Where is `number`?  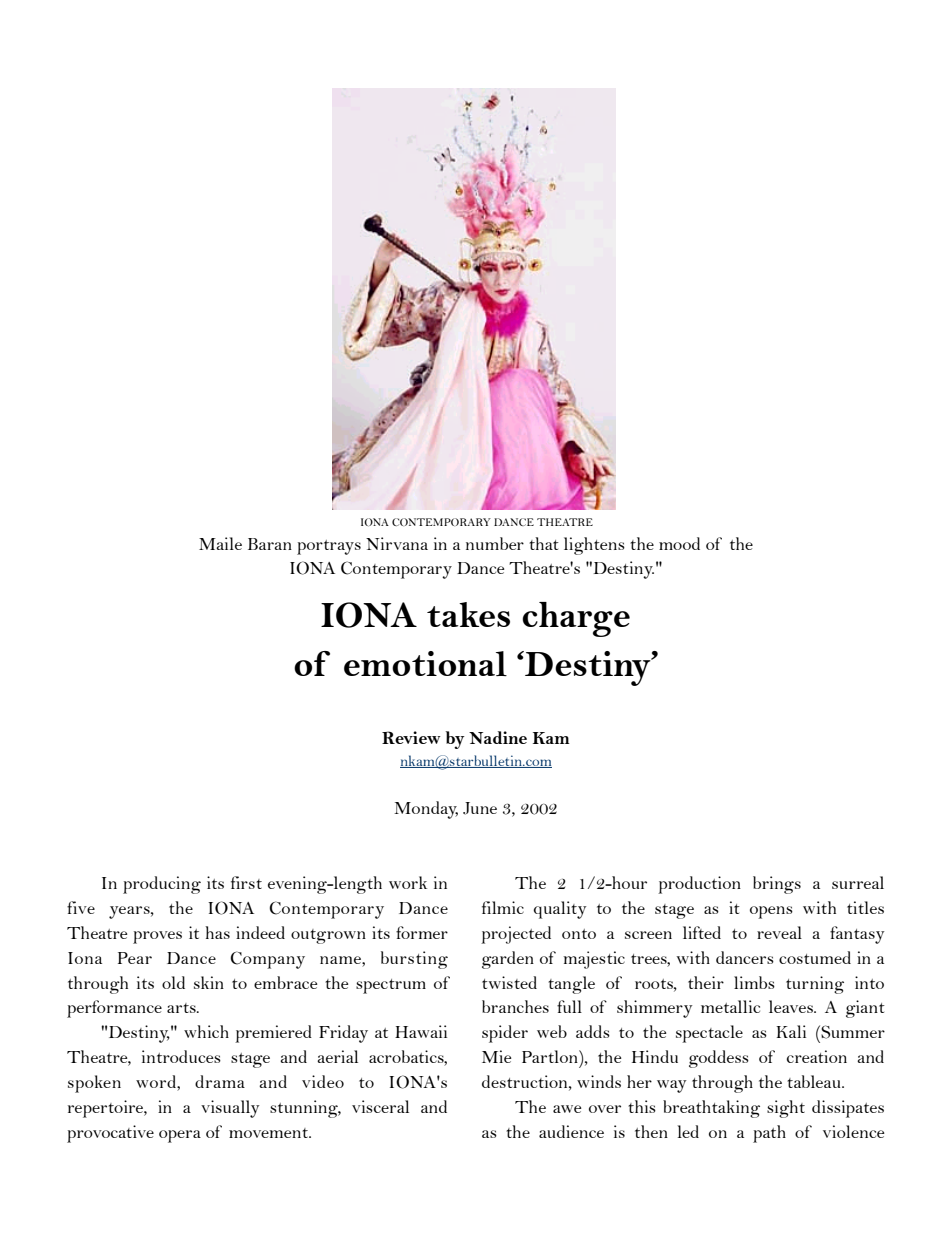
number is located at coordinates (495, 543).
